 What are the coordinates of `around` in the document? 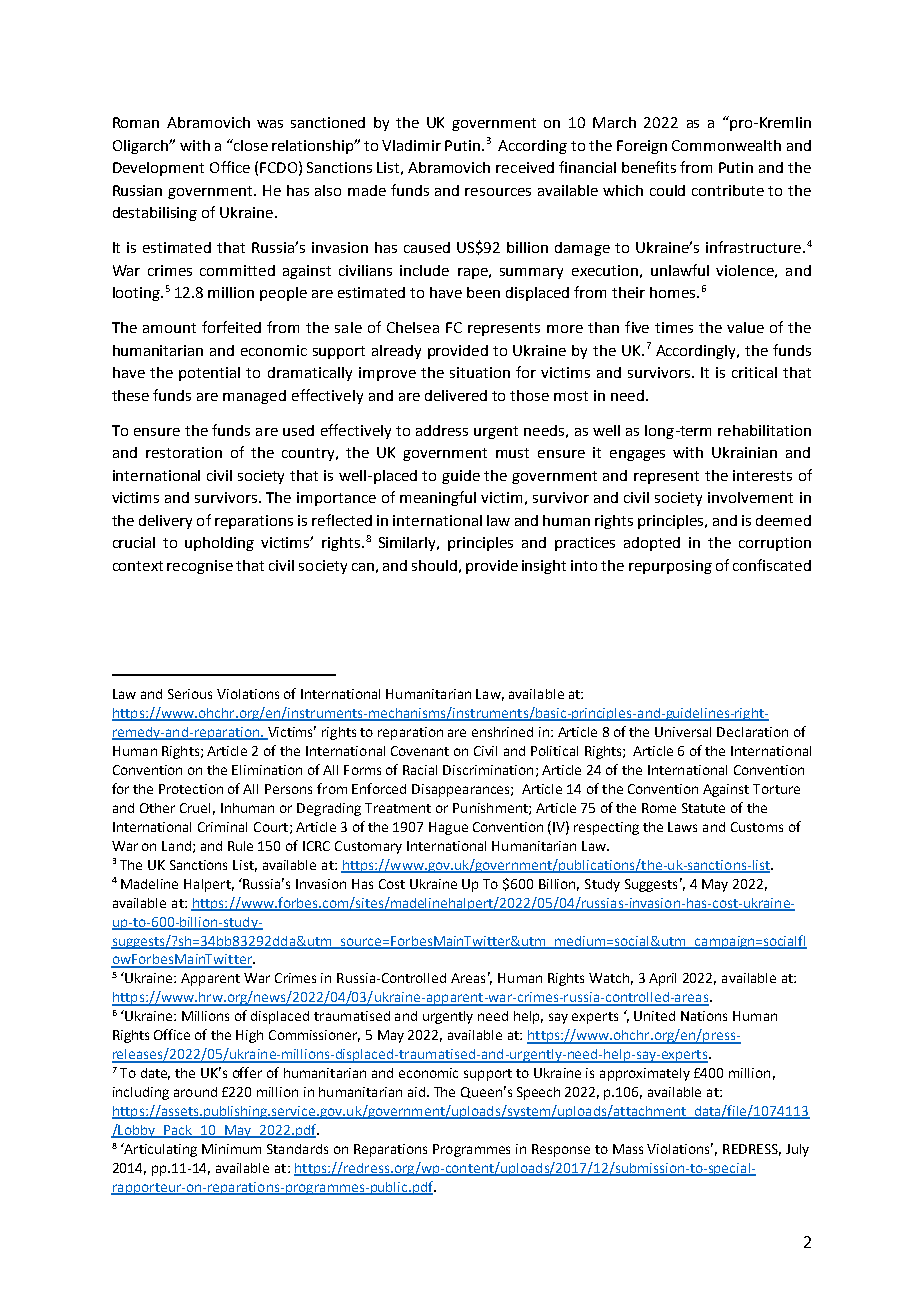 It's located at (195, 1092).
